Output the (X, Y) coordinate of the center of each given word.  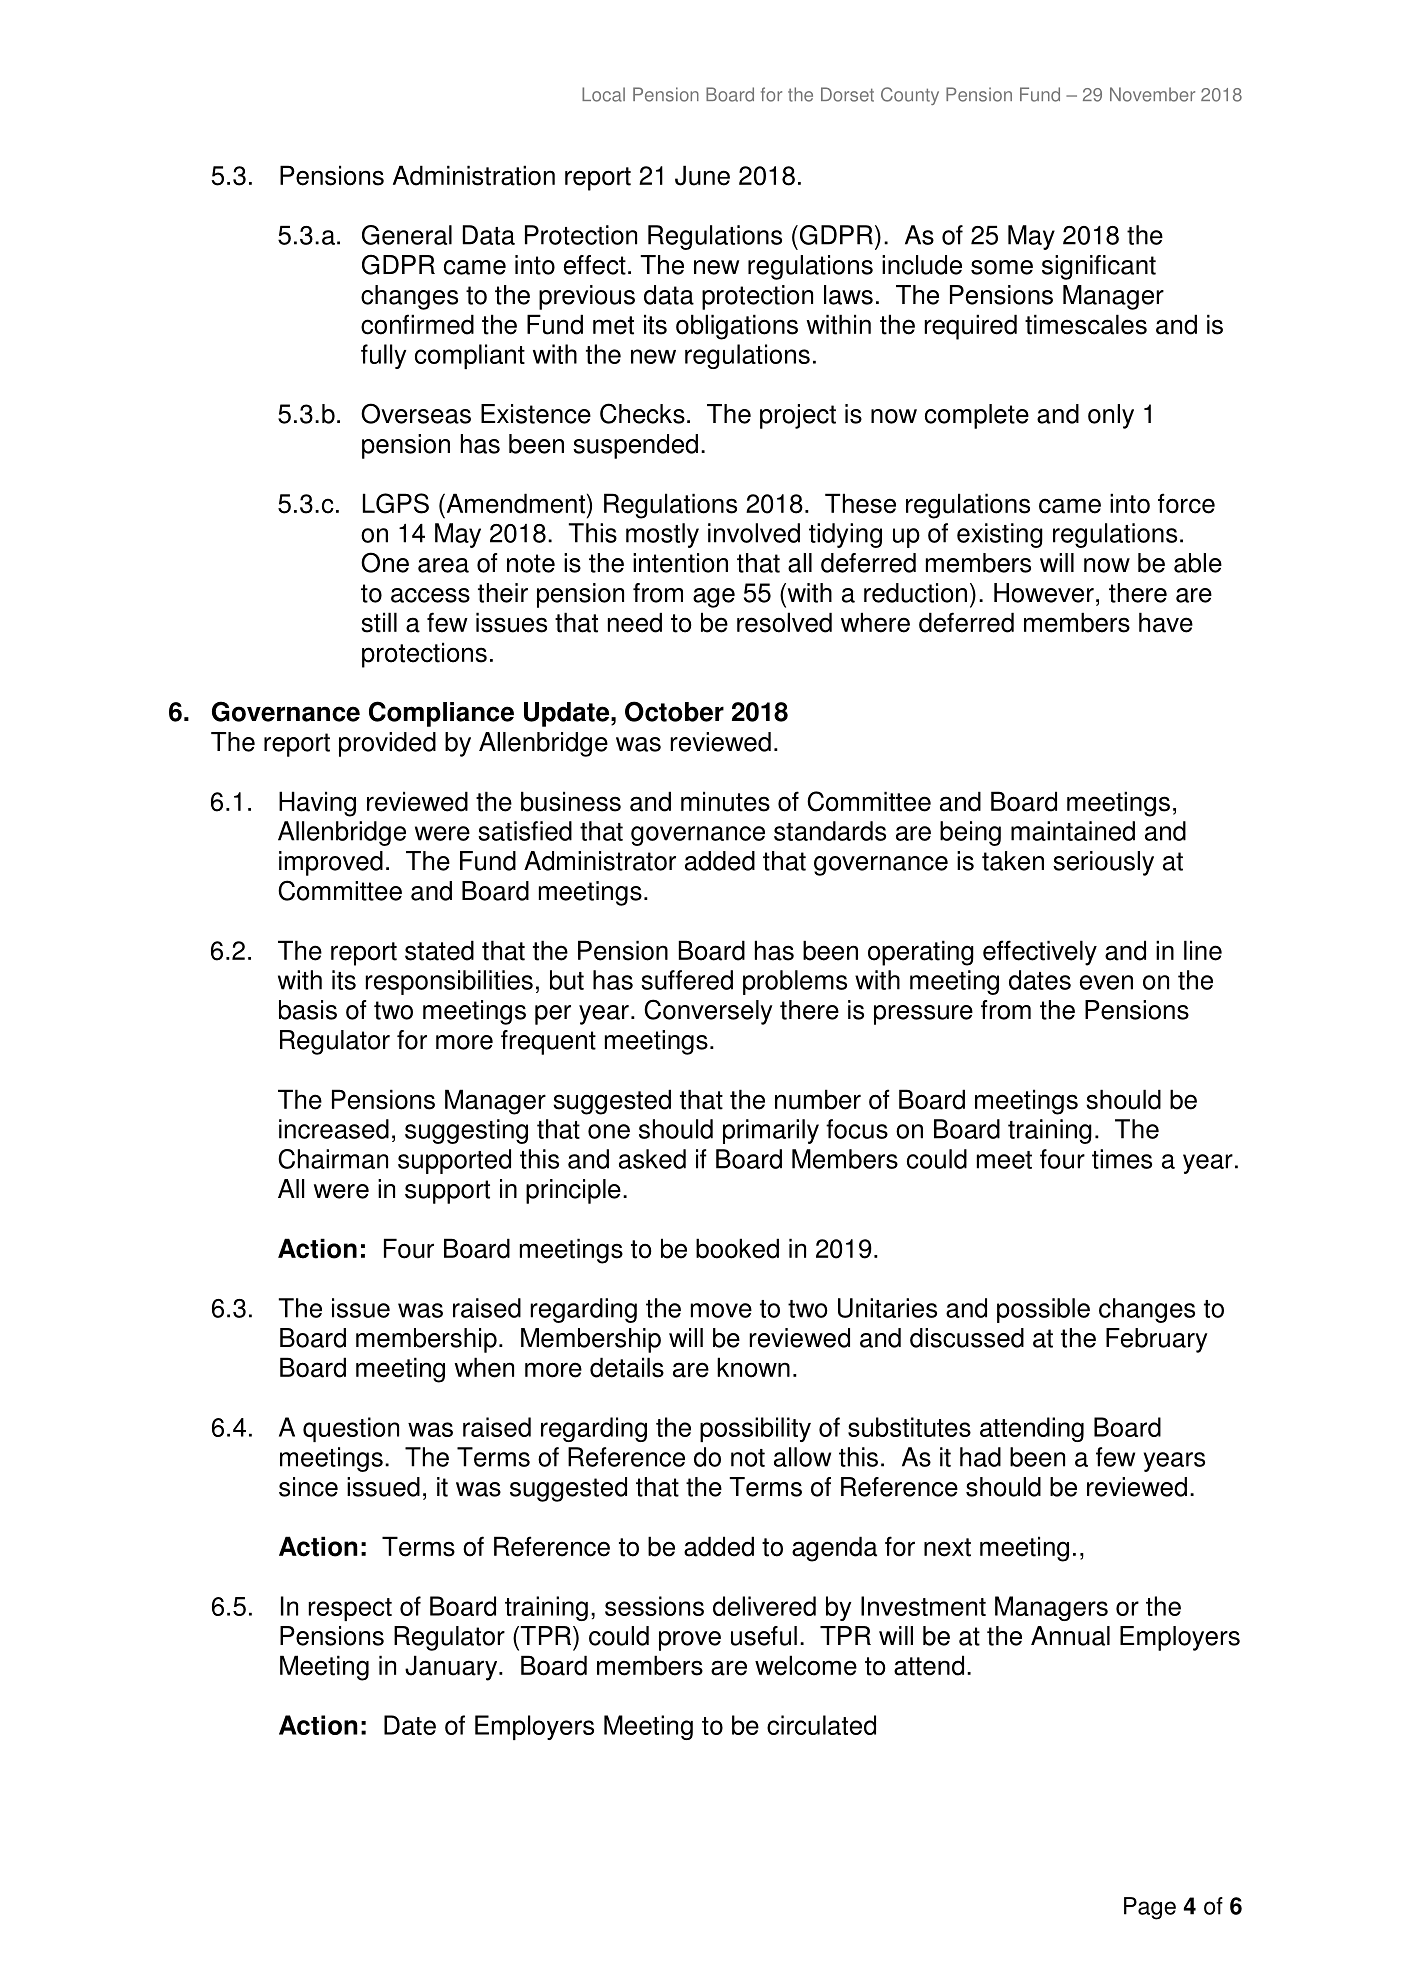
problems (795, 982)
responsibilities (449, 982)
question (351, 1429)
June (702, 175)
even (1106, 982)
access (430, 595)
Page (1150, 1908)
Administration (474, 175)
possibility (755, 1429)
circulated (821, 1725)
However (1044, 593)
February (1157, 1340)
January (452, 1668)
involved (754, 533)
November (1152, 94)
